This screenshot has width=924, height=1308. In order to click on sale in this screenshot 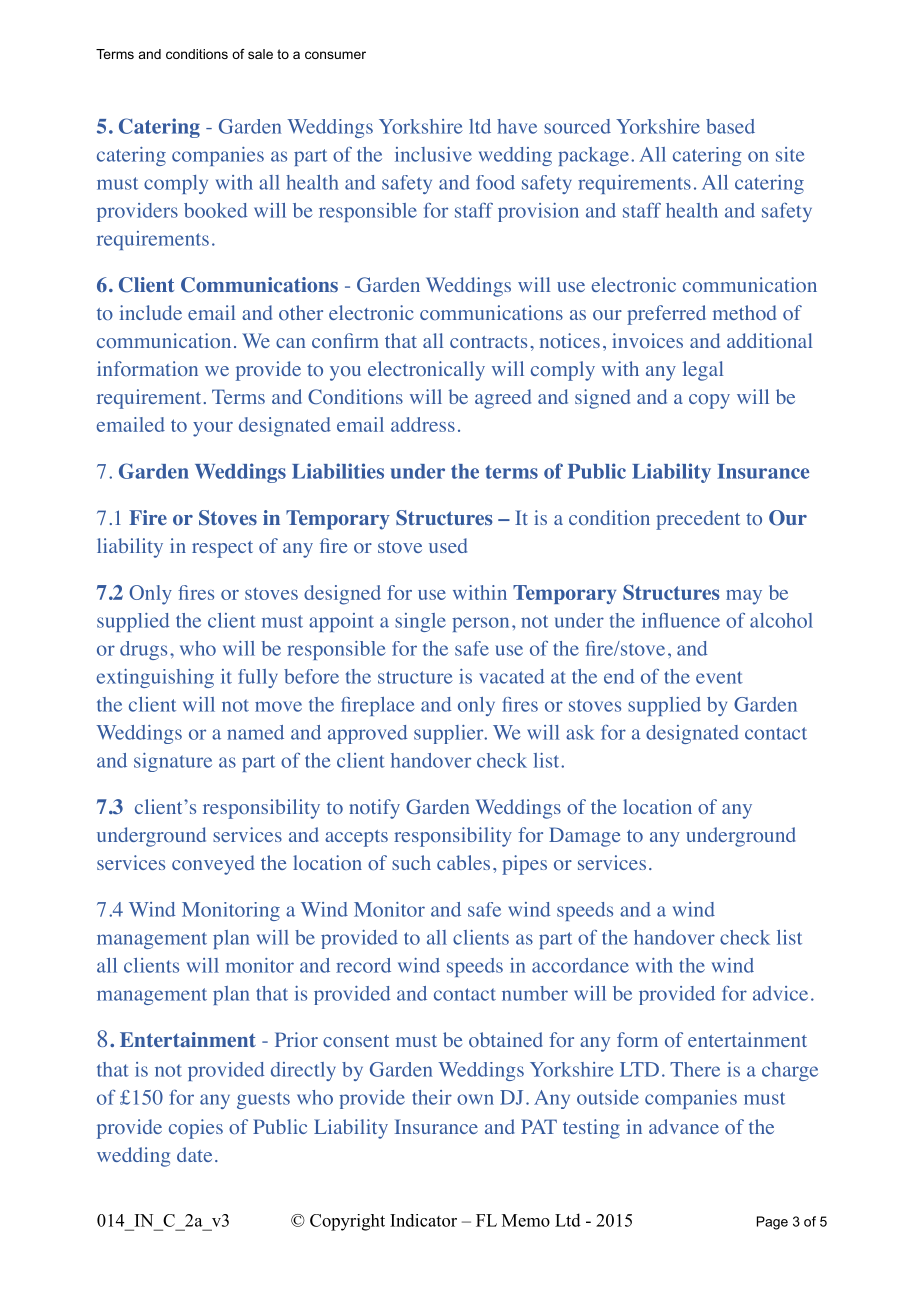, I will do `click(260, 54)`.
